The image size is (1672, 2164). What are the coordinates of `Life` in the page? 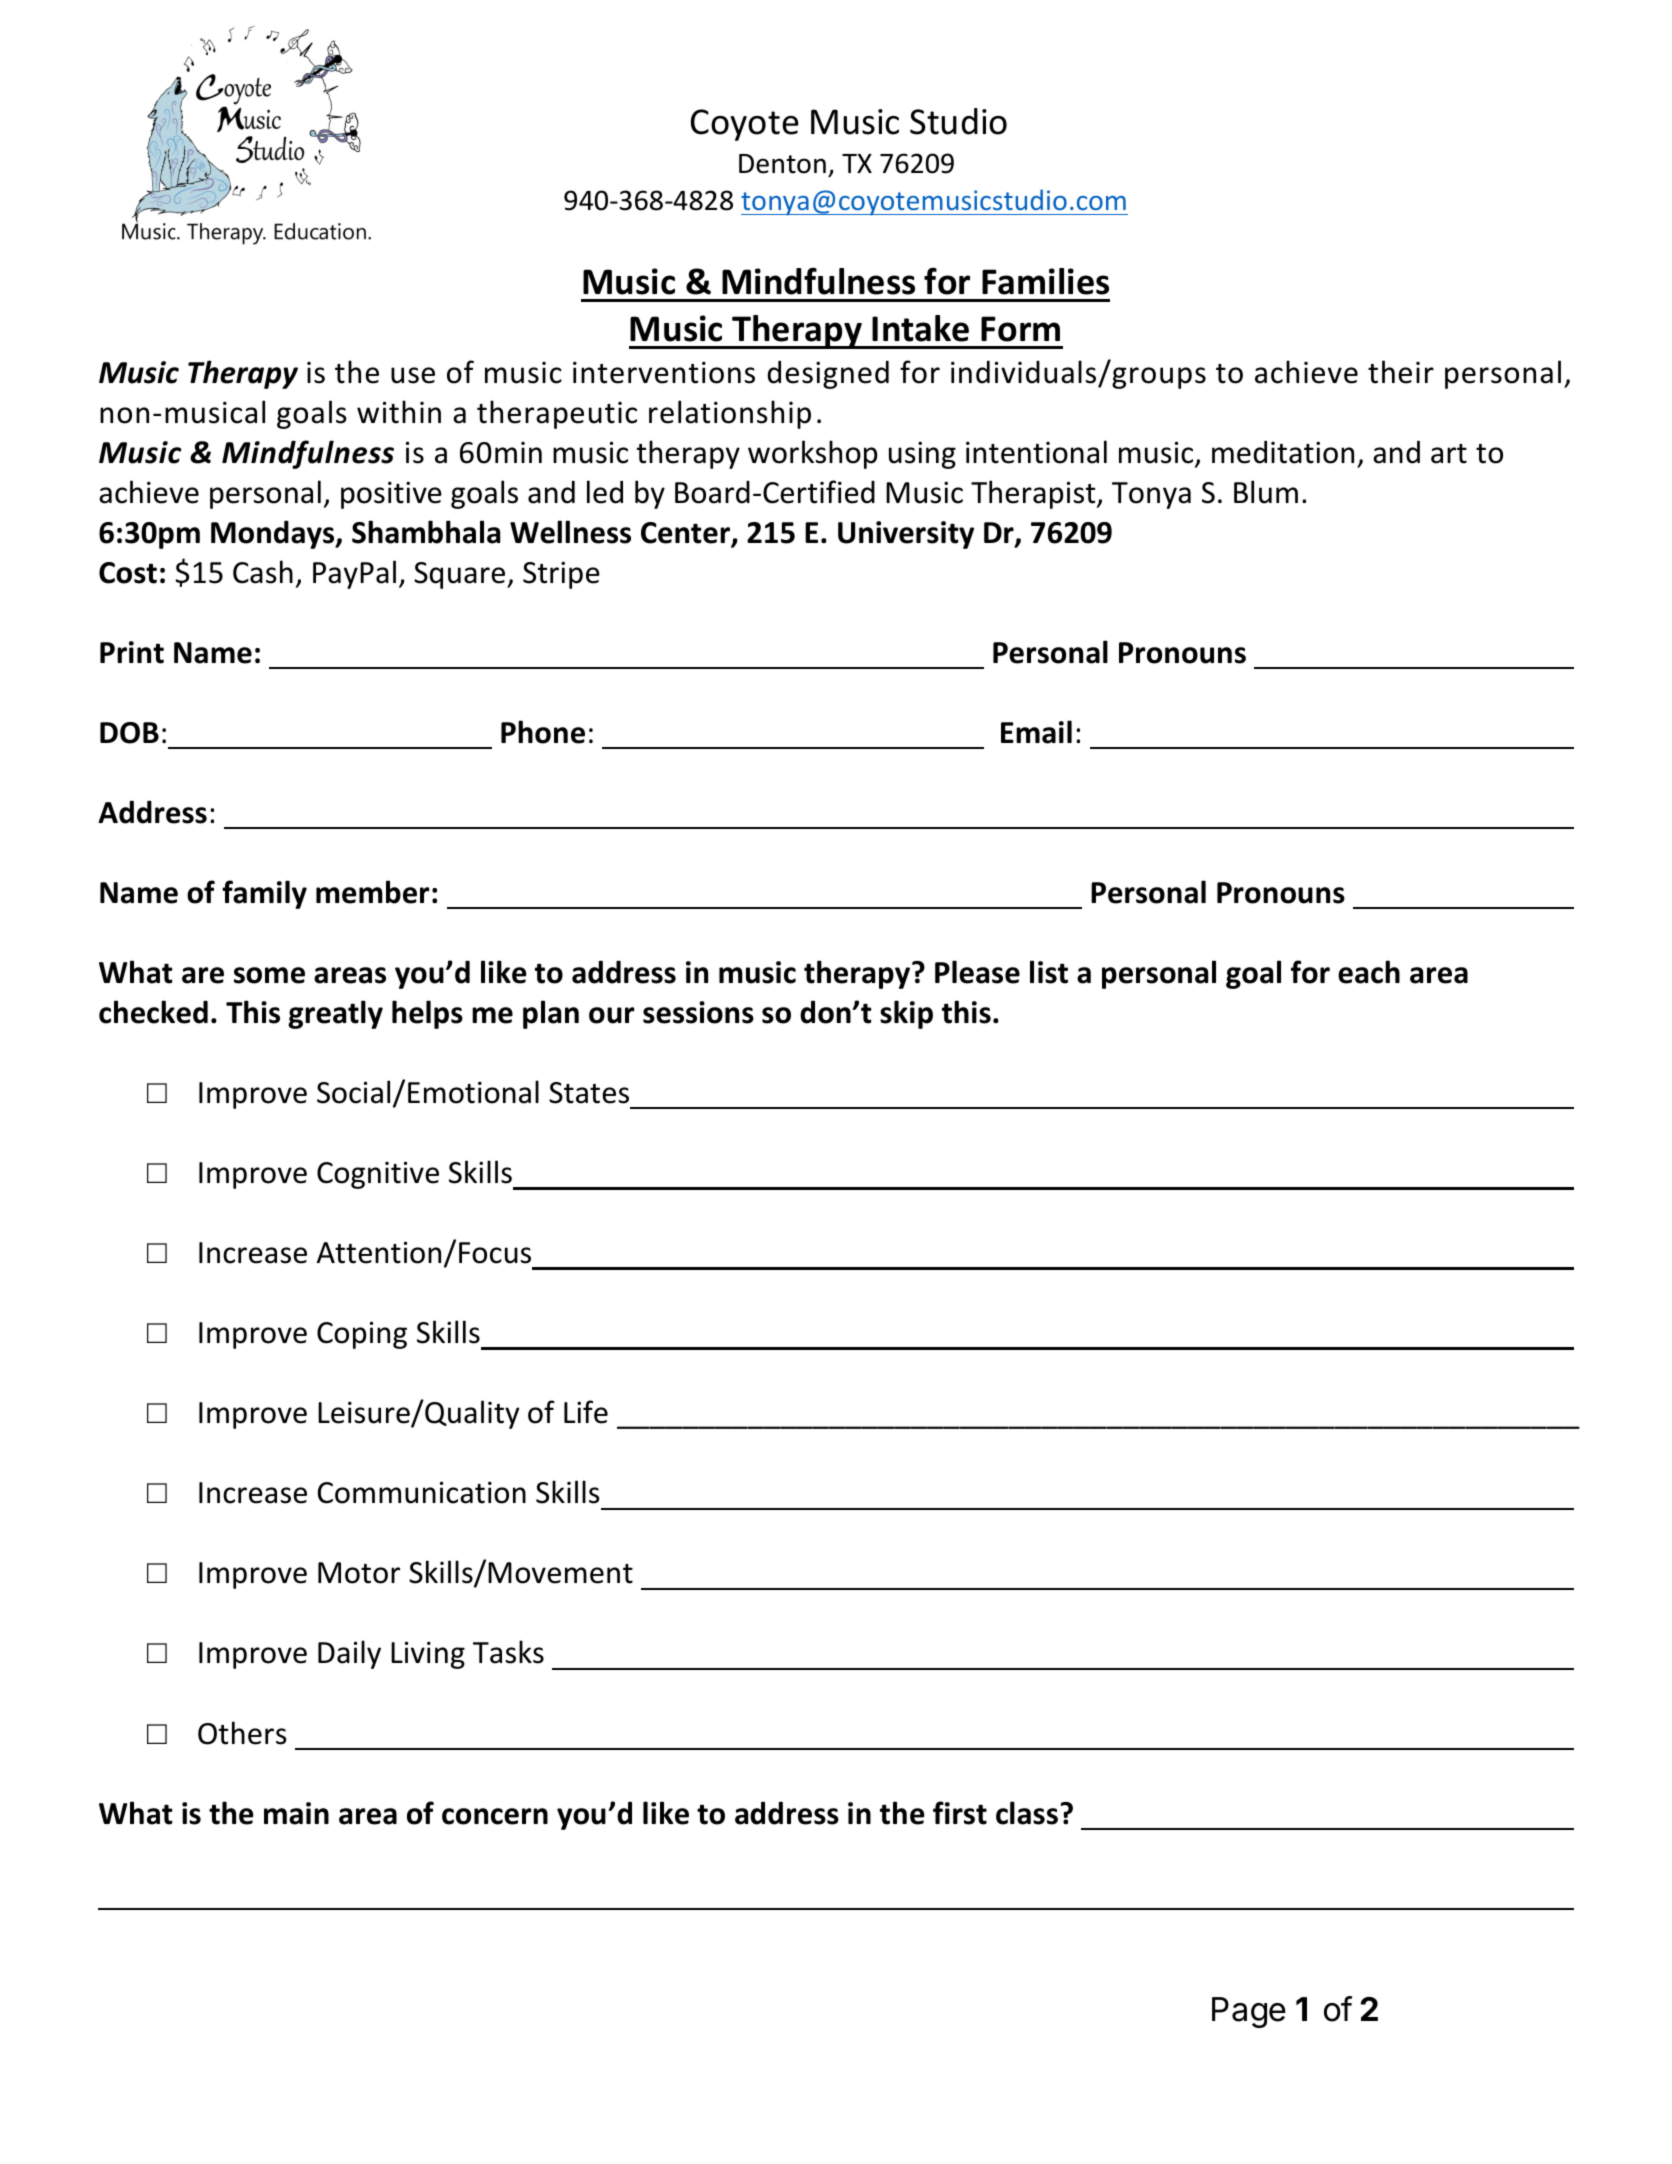 It's located at (586, 1412).
